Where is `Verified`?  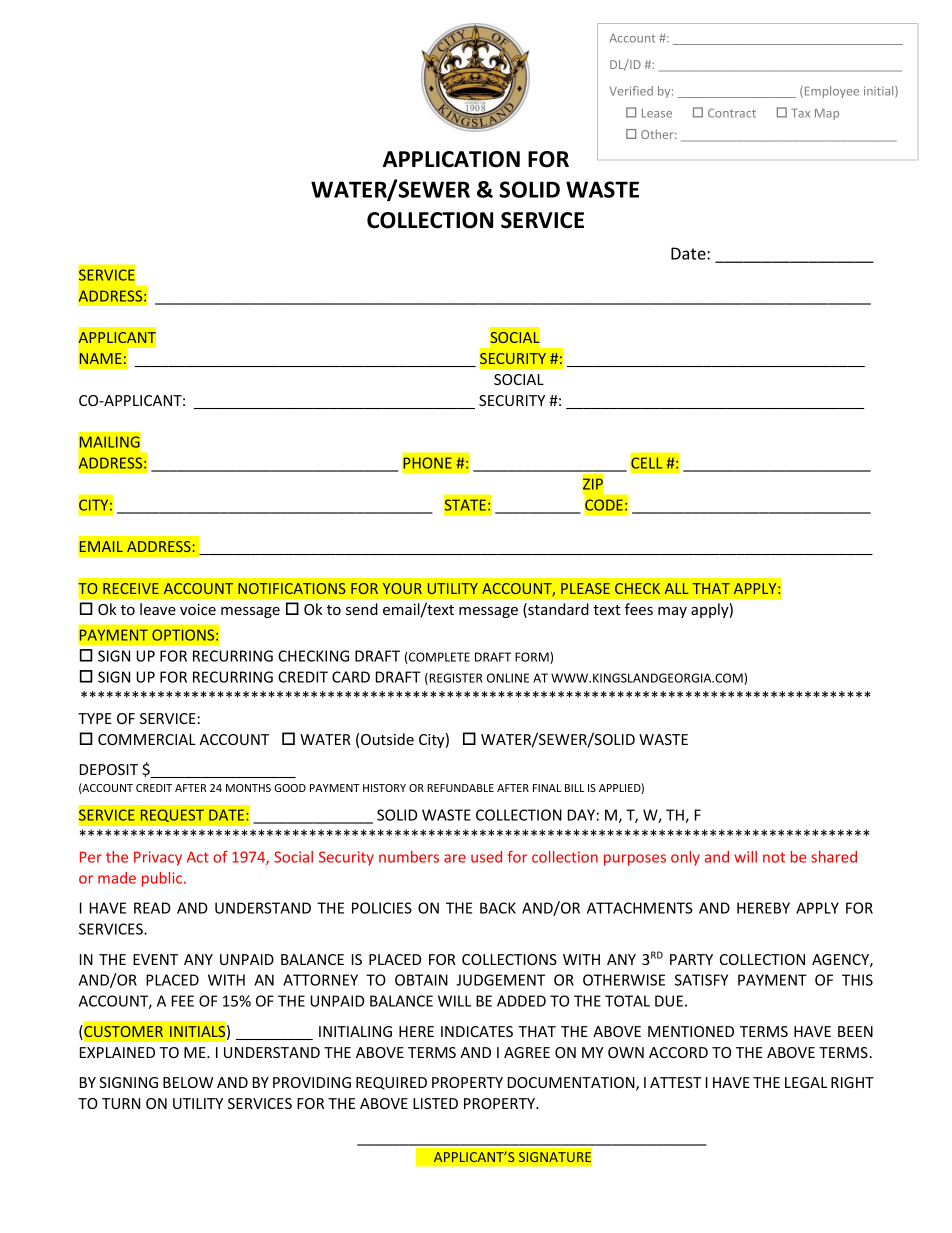
Verified is located at coordinates (631, 91).
